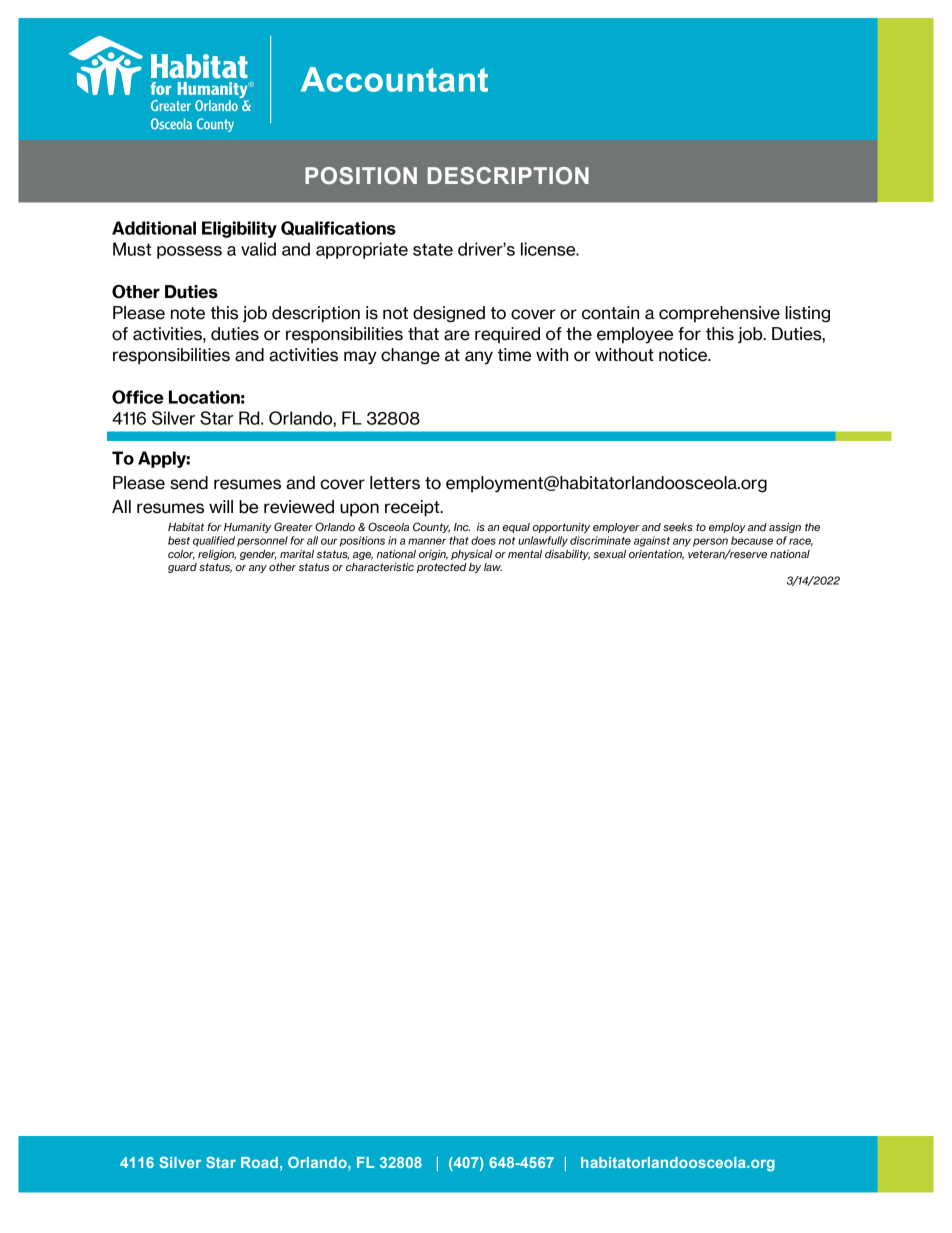 Image resolution: width=952 pixels, height=1233 pixels. I want to click on guard, so click(182, 568).
